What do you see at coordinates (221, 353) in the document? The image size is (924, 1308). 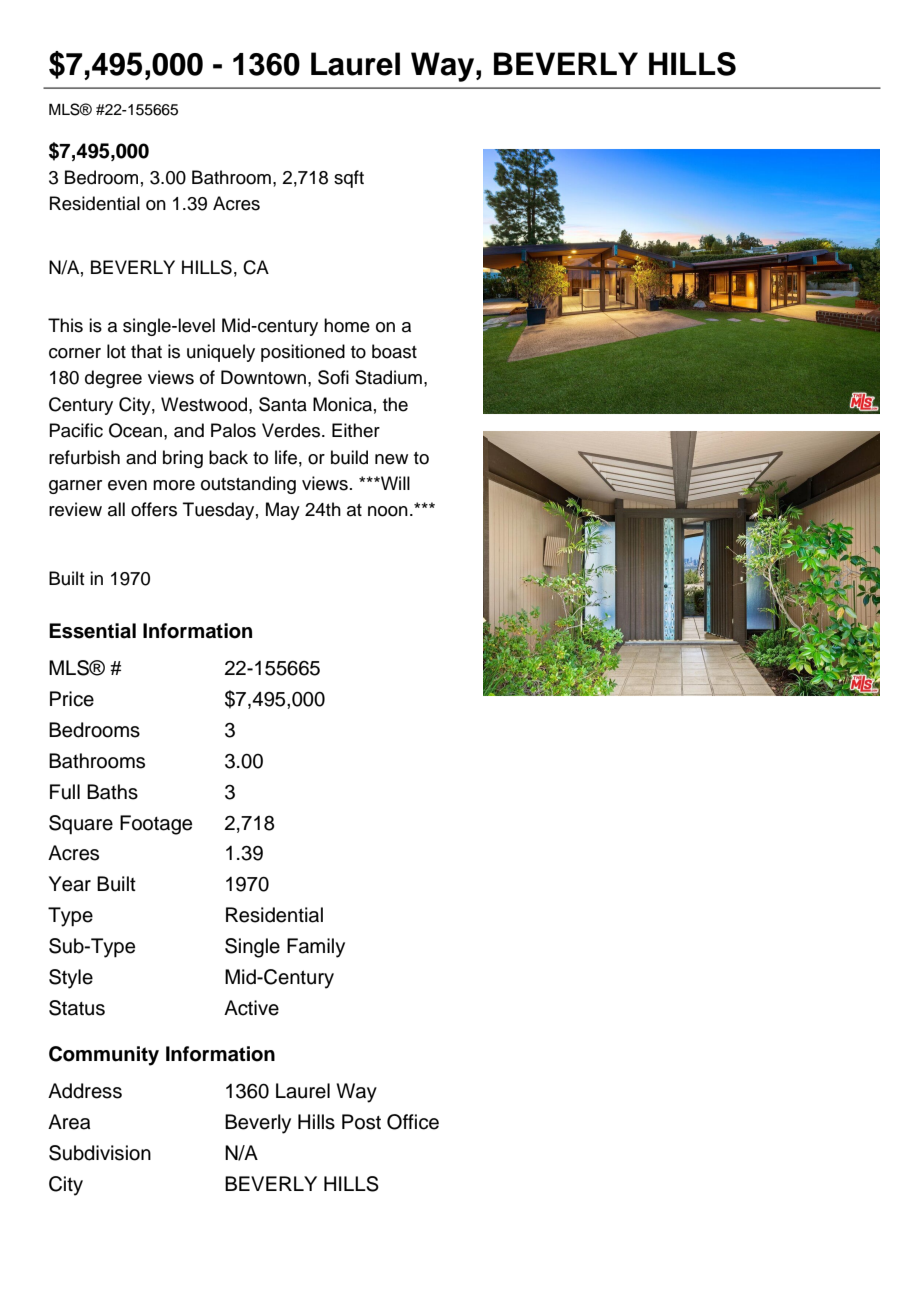 I see `uniquely` at bounding box center [221, 353].
